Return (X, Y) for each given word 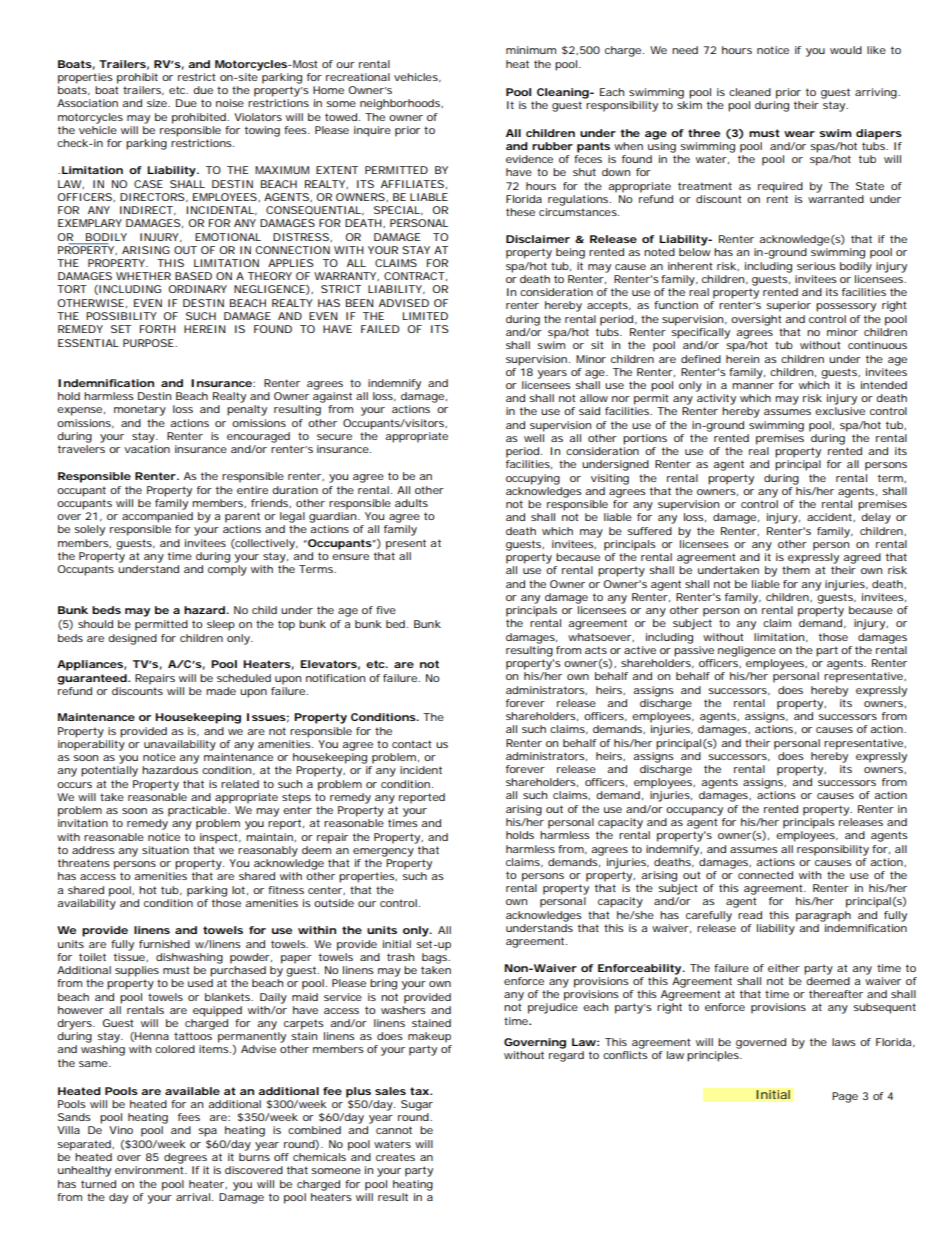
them (796, 570)
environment (151, 1170)
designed (132, 639)
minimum (531, 50)
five (386, 610)
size (158, 103)
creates (395, 1157)
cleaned (750, 92)
